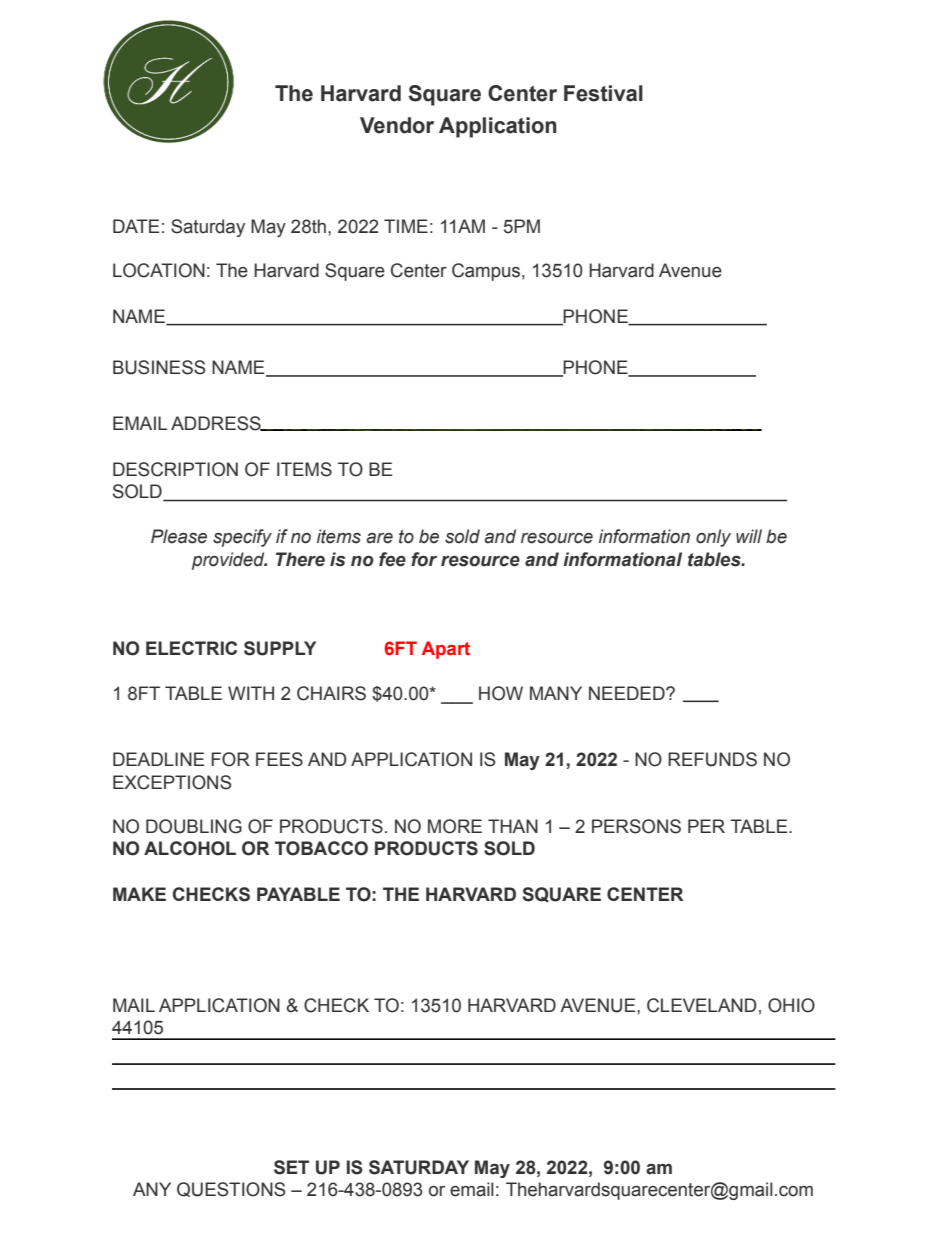  I want to click on SET, so click(291, 1167).
